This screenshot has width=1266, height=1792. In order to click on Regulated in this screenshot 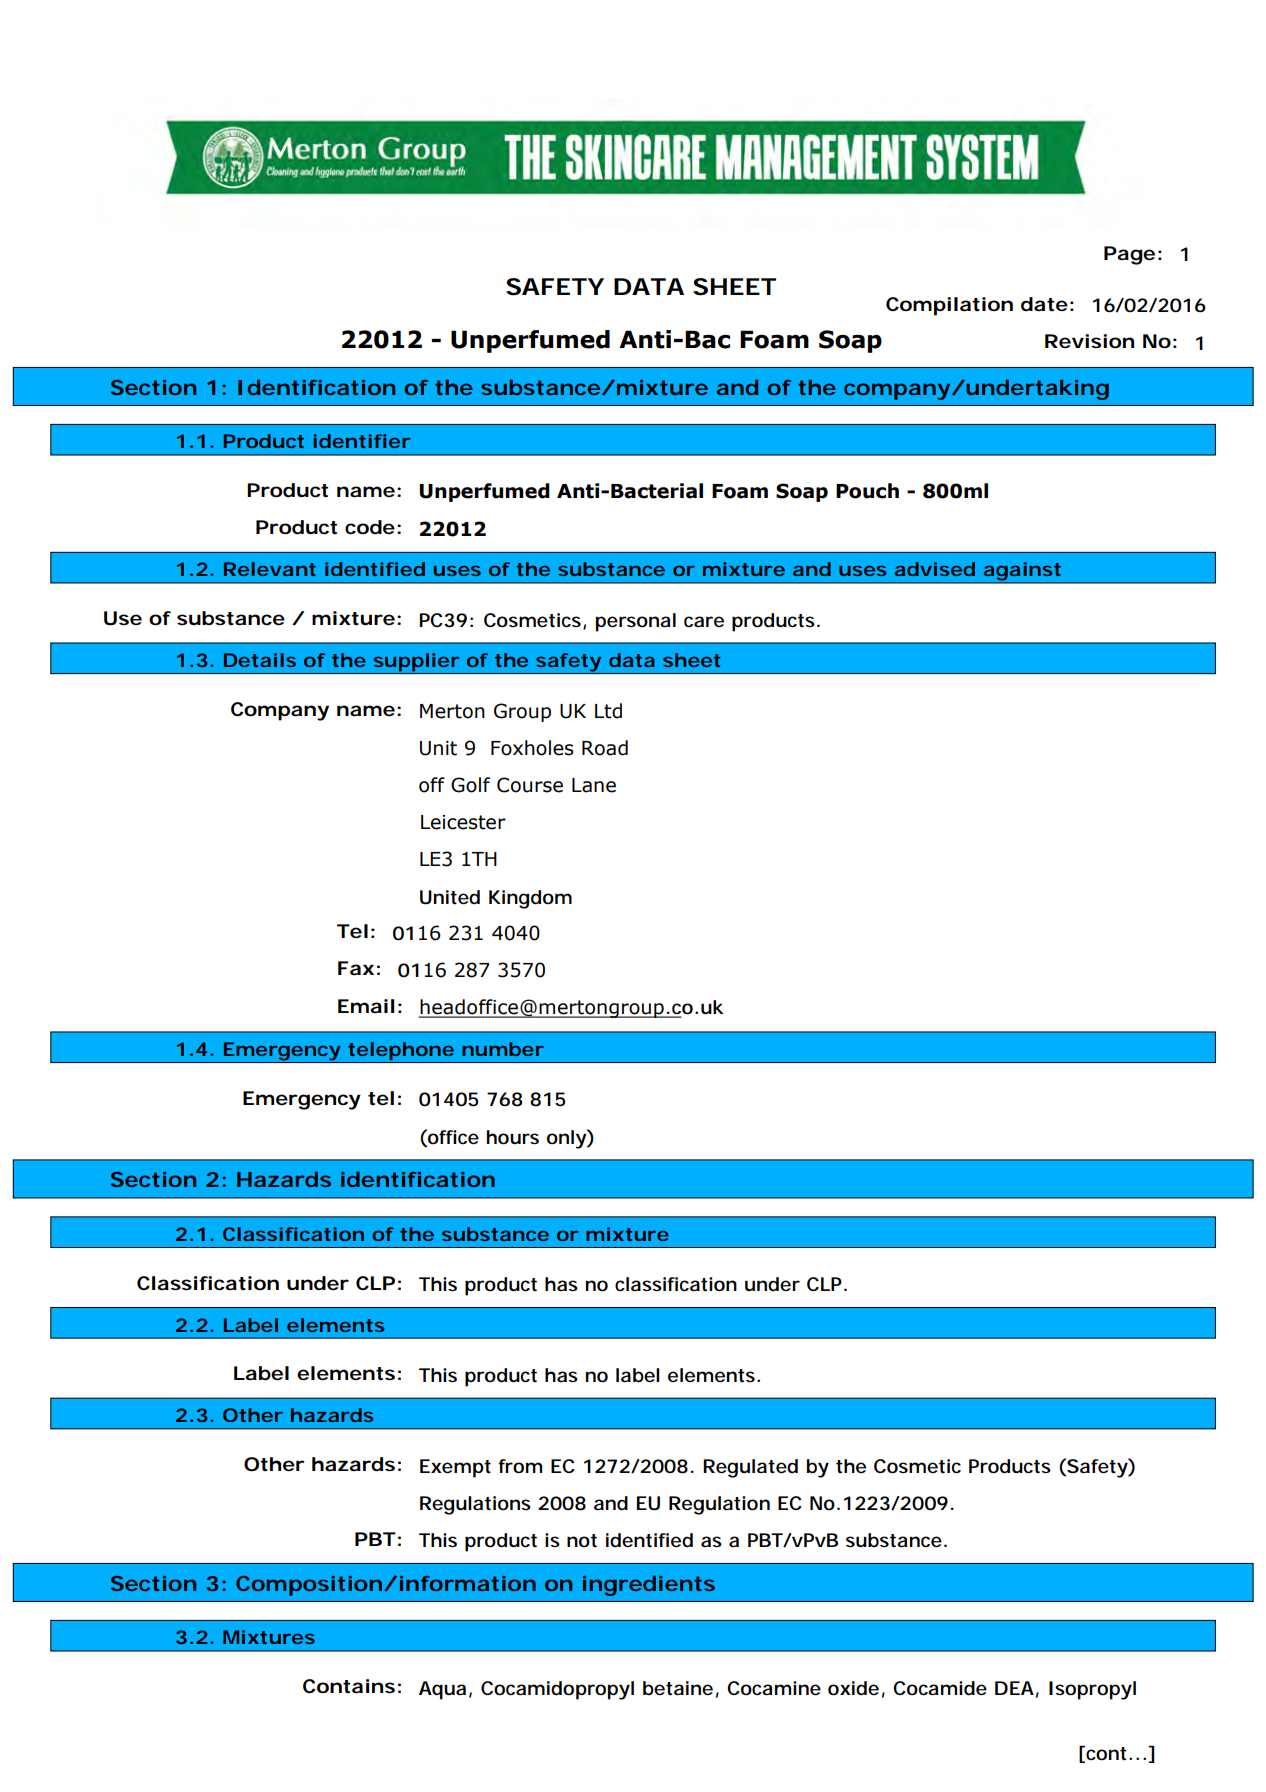, I will do `click(750, 1468)`.
